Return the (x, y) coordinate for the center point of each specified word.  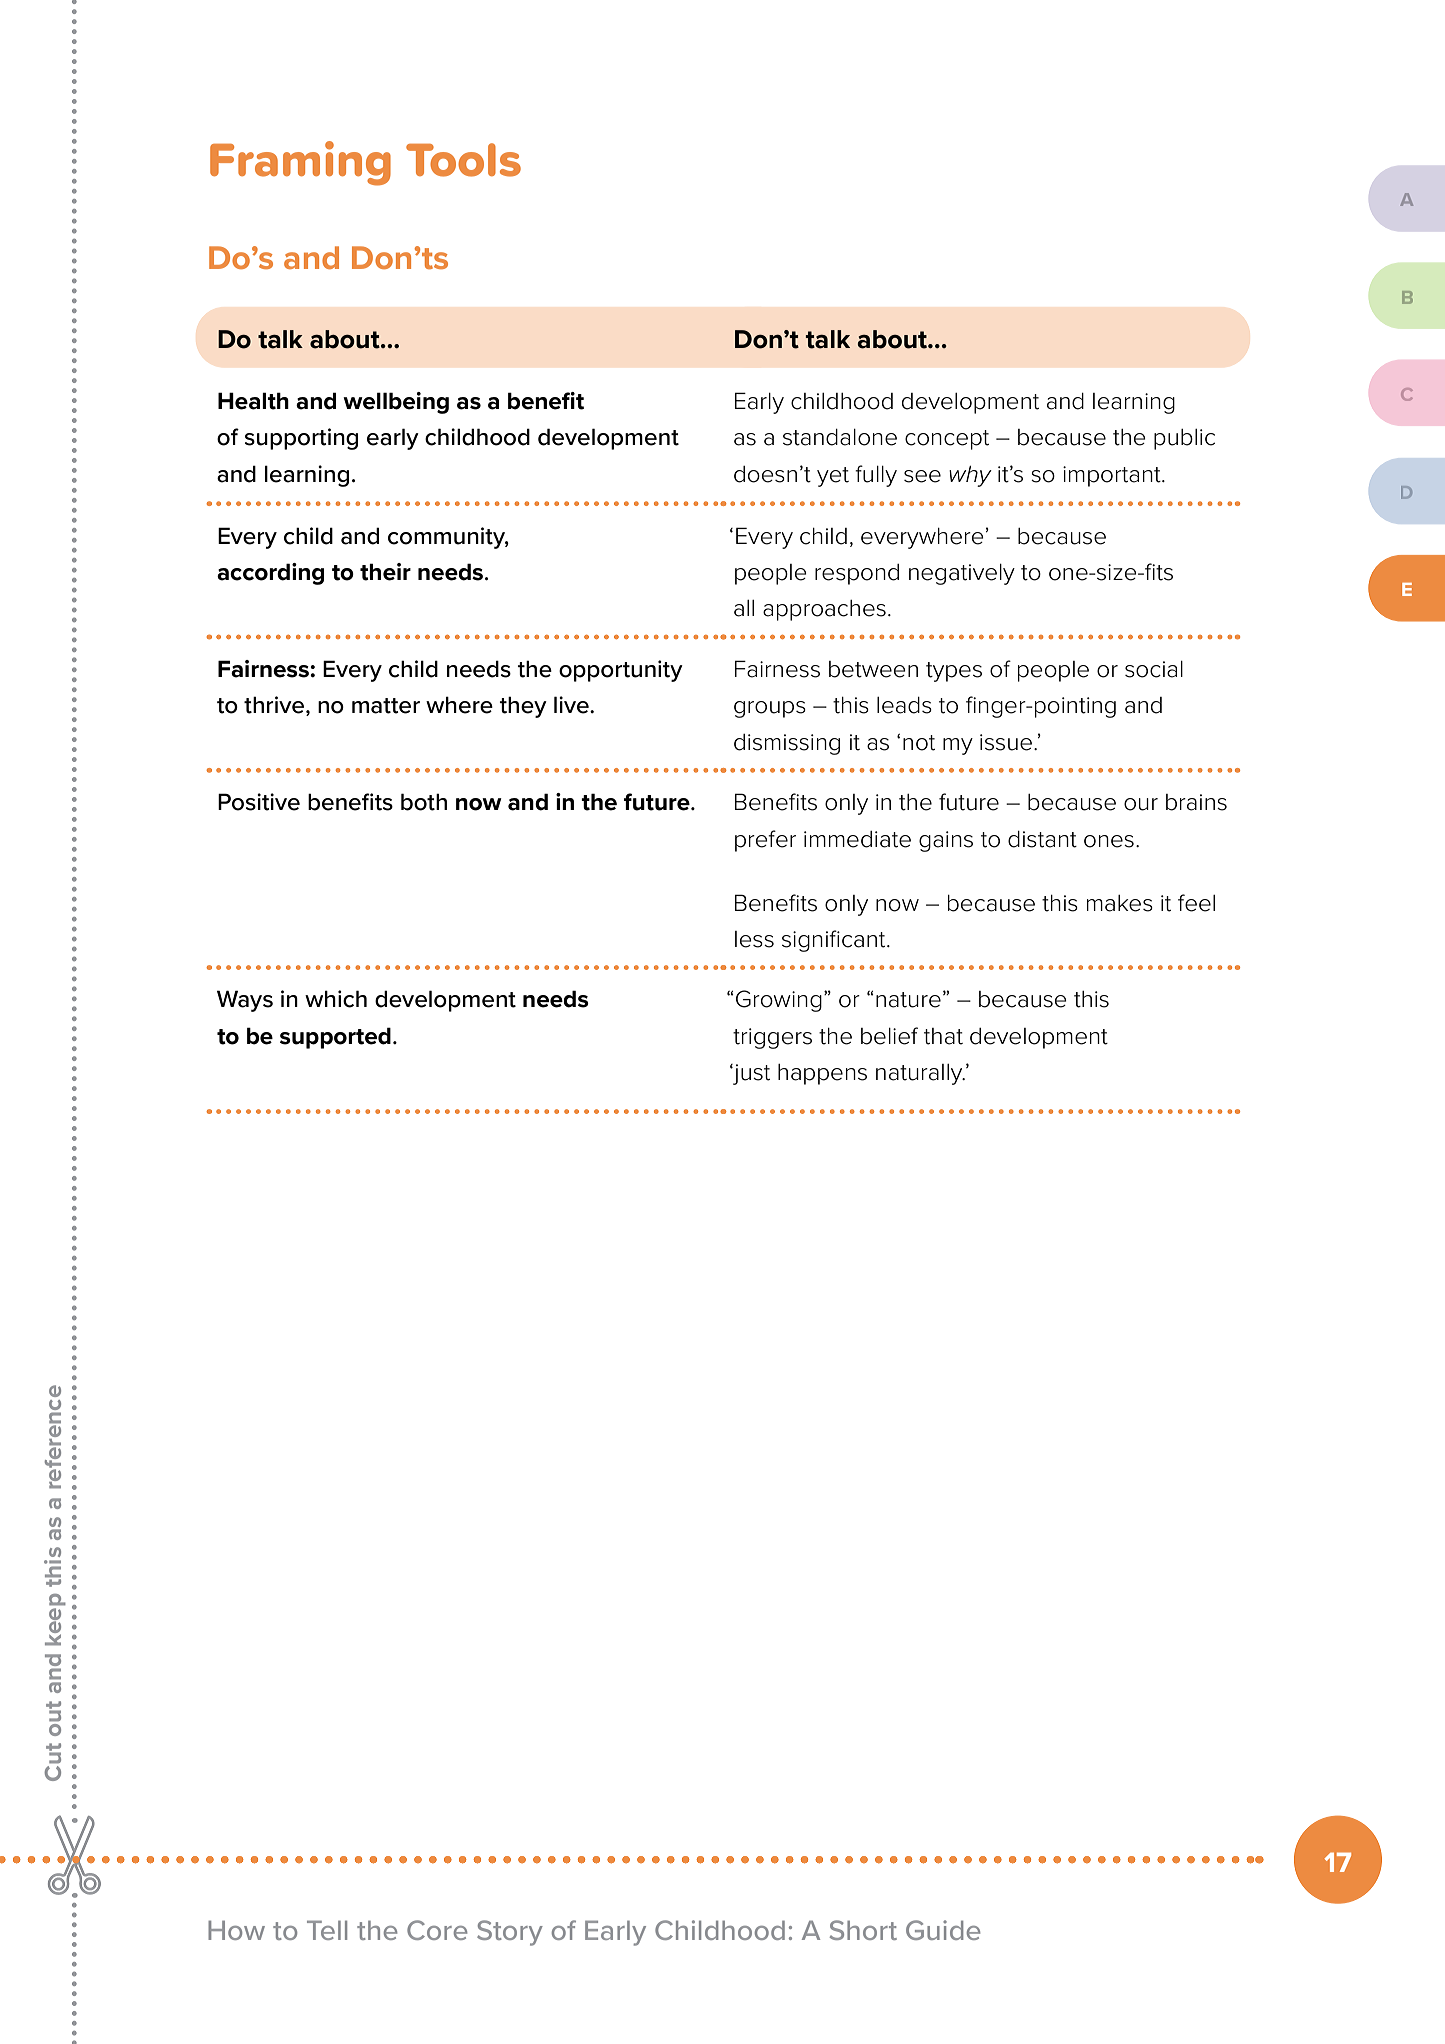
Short (863, 1930)
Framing (300, 163)
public (1184, 439)
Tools (463, 160)
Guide (943, 1930)
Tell (327, 1930)
